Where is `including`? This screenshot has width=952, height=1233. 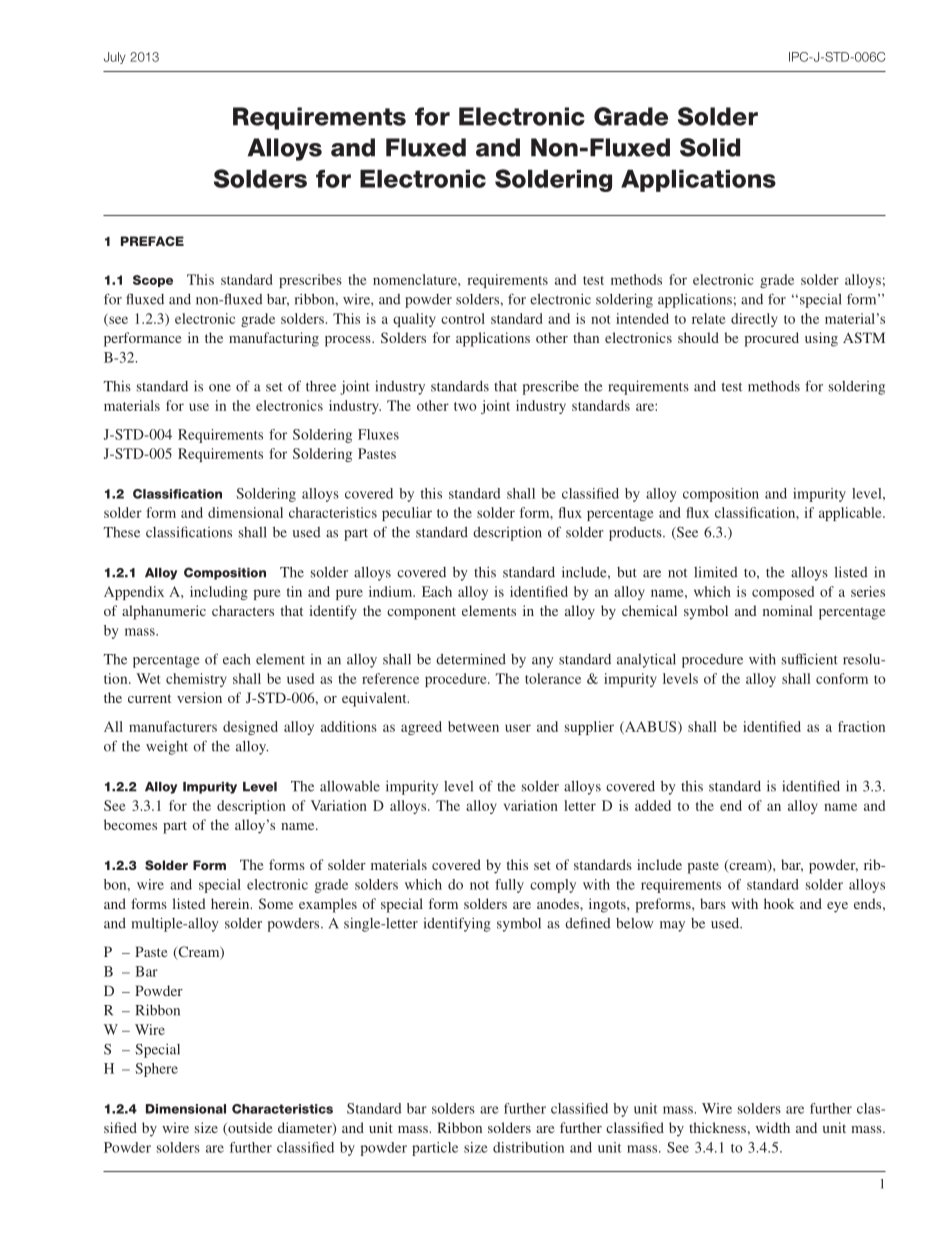 including is located at coordinates (219, 593).
